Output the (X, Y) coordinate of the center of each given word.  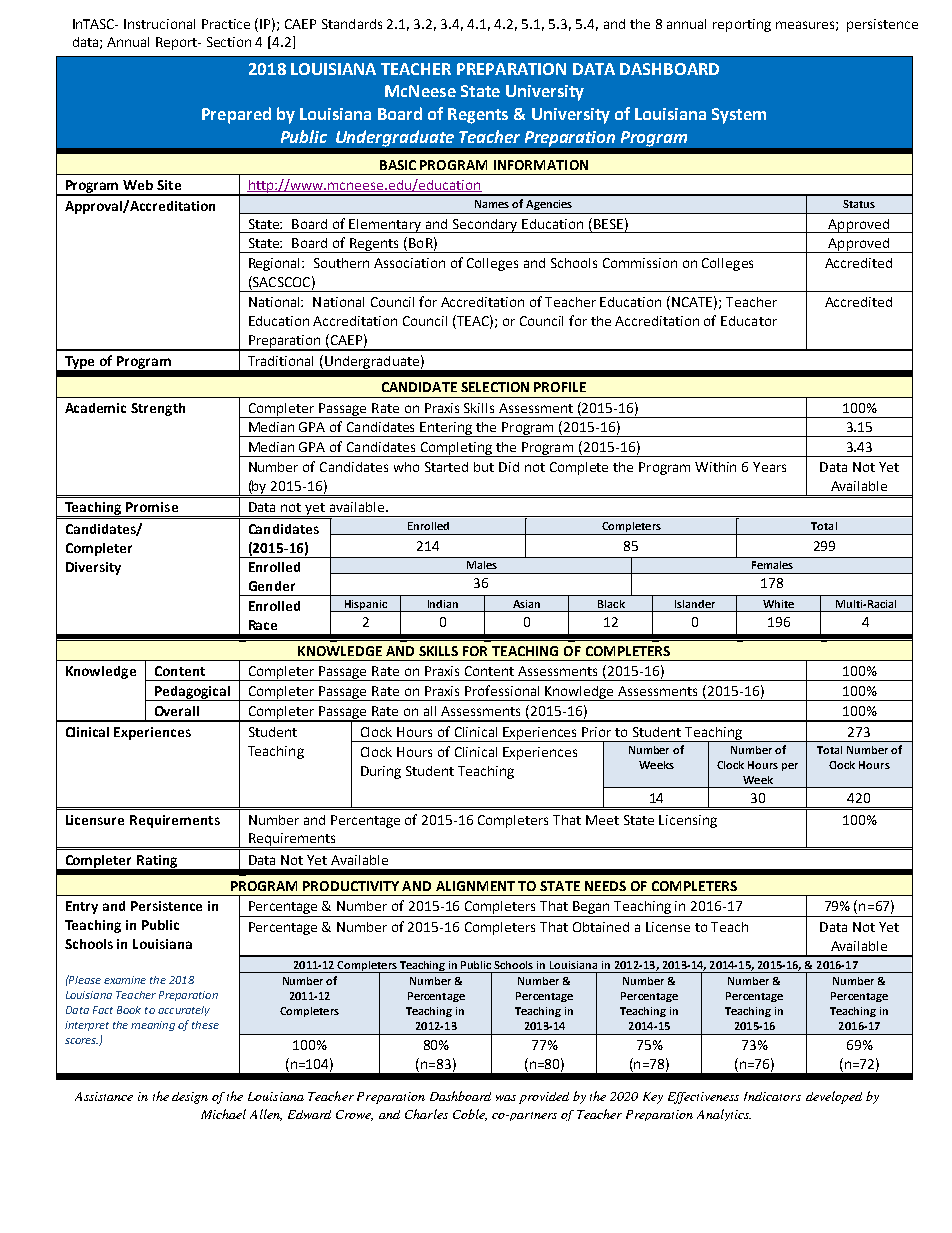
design (190, 1098)
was (506, 1098)
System (739, 116)
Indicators (772, 1096)
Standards (352, 24)
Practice (226, 24)
